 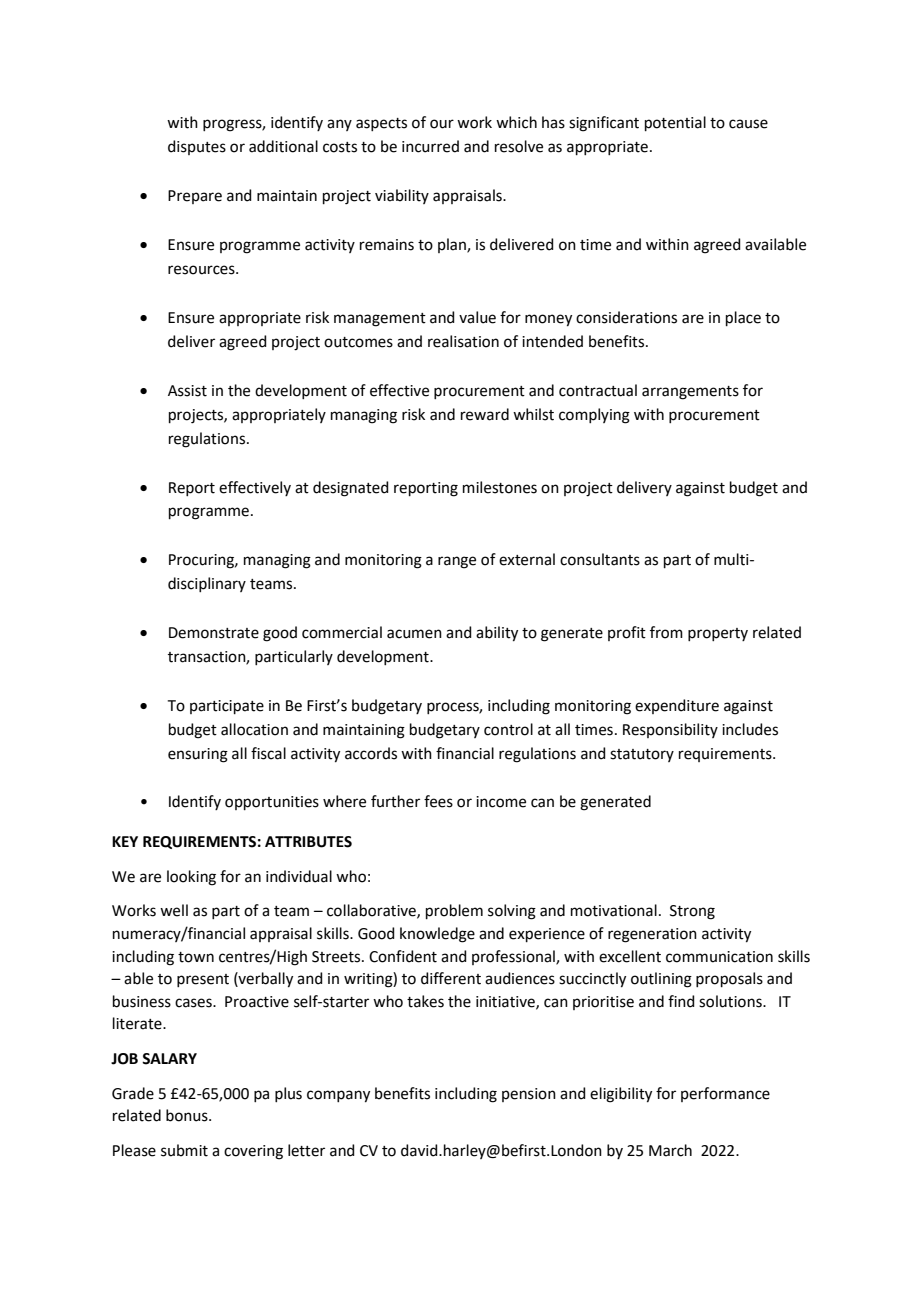 What do you see at coordinates (214, 633) in the image?
I see `Demonstrate` at bounding box center [214, 633].
